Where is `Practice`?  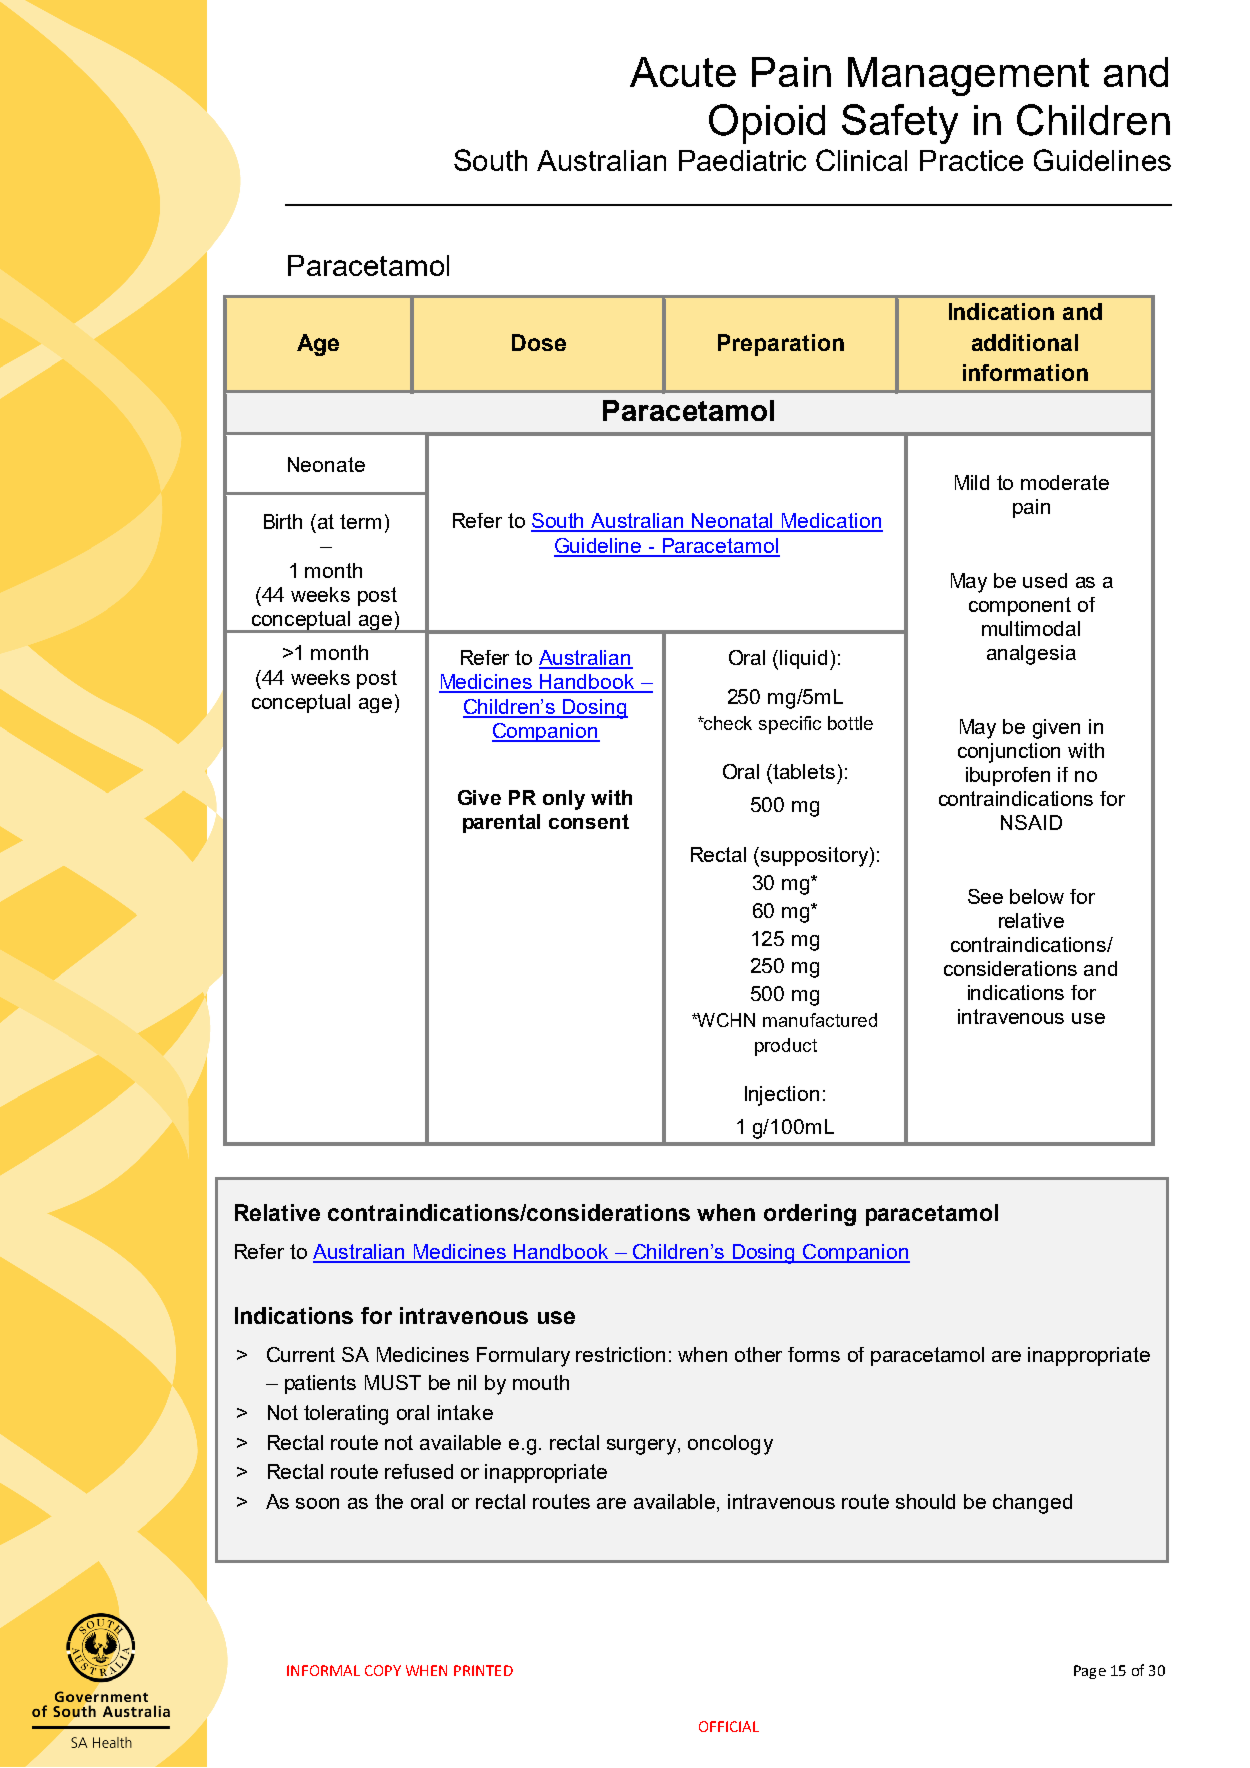
Practice is located at coordinates (971, 160).
